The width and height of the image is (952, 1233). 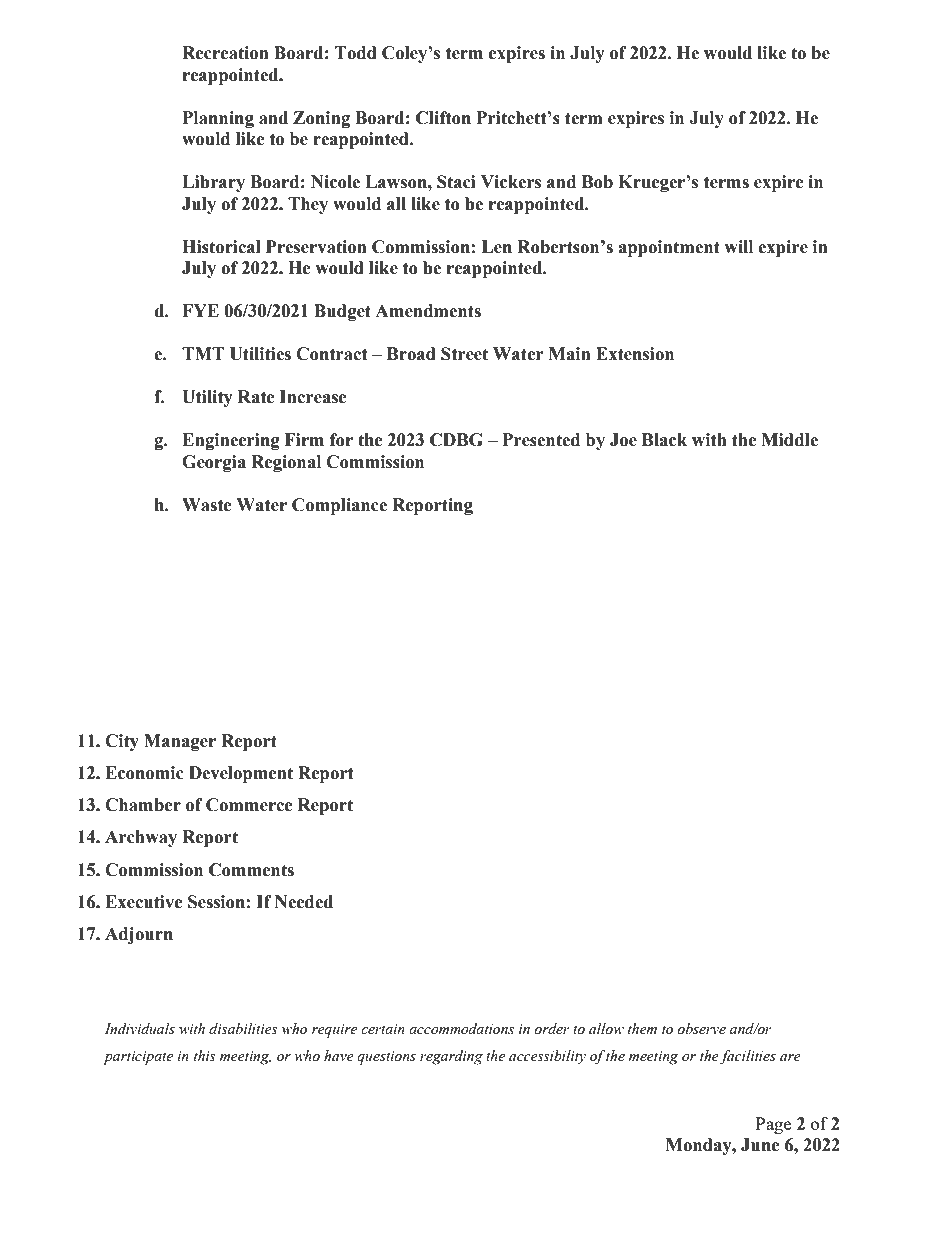 I want to click on Black, so click(x=664, y=440).
